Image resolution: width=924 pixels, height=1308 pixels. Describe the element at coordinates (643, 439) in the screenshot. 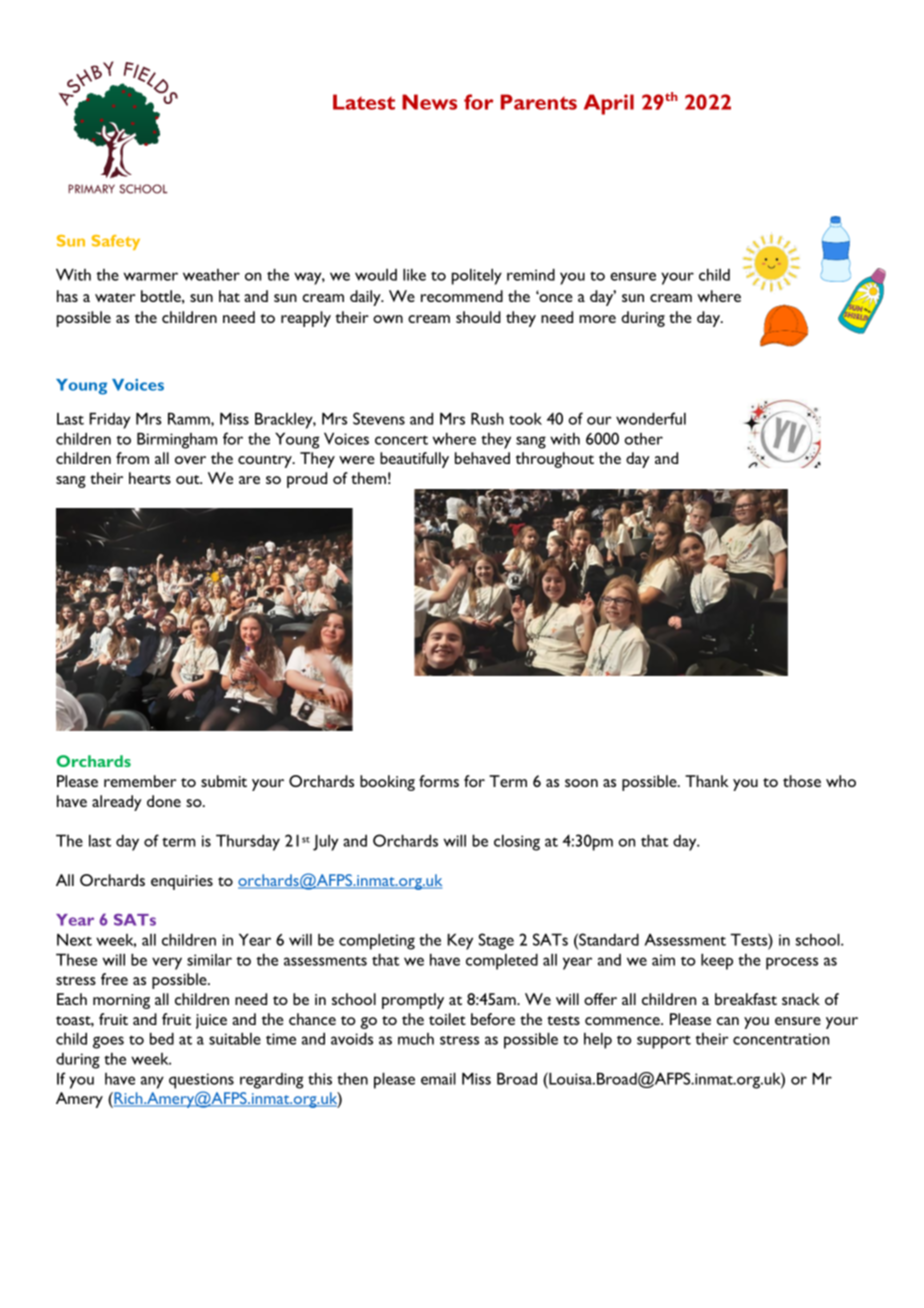

I see `other` at that location.
